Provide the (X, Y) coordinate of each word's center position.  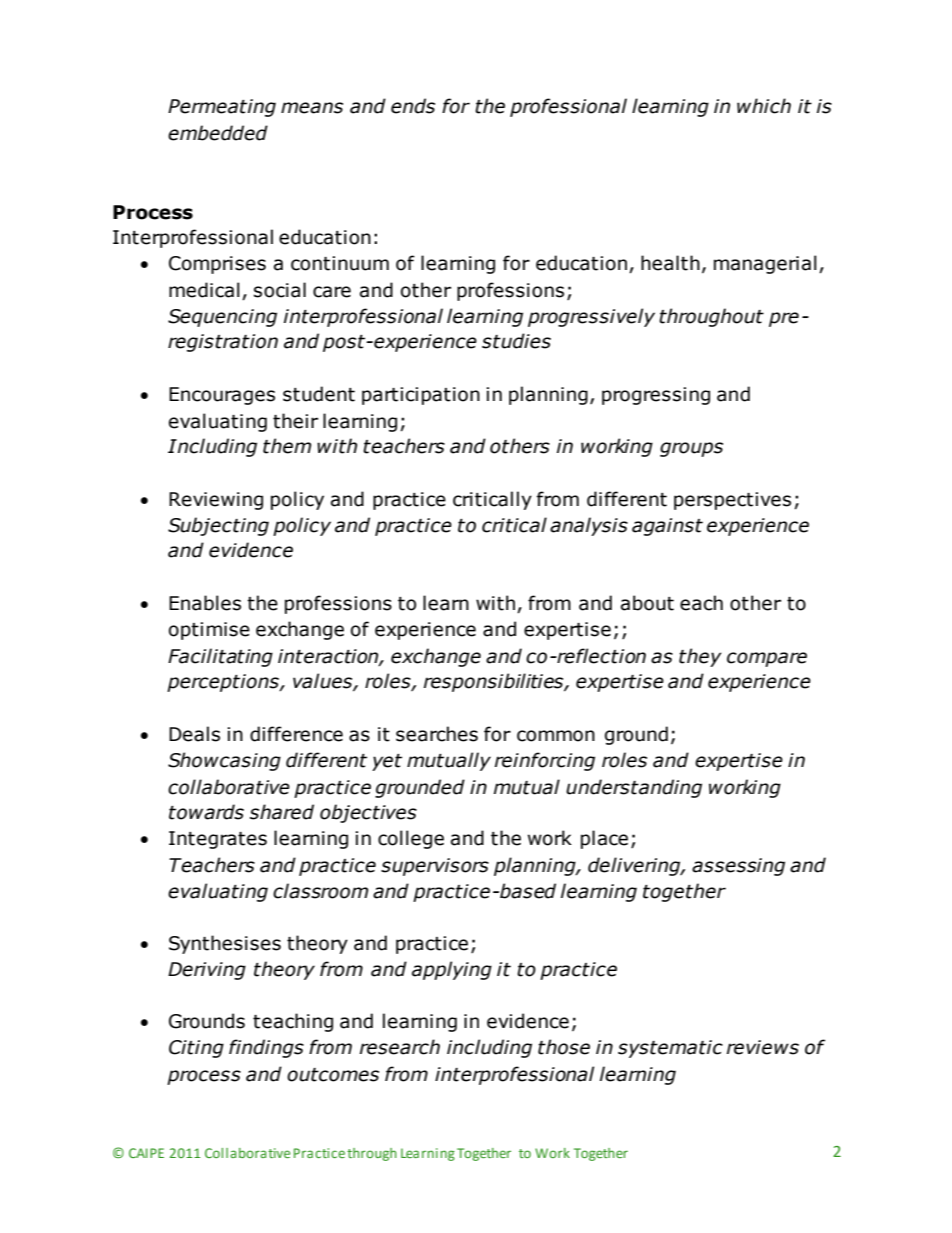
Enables (205, 603)
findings (266, 1048)
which (764, 106)
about (647, 603)
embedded (218, 133)
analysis (589, 526)
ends (413, 106)
